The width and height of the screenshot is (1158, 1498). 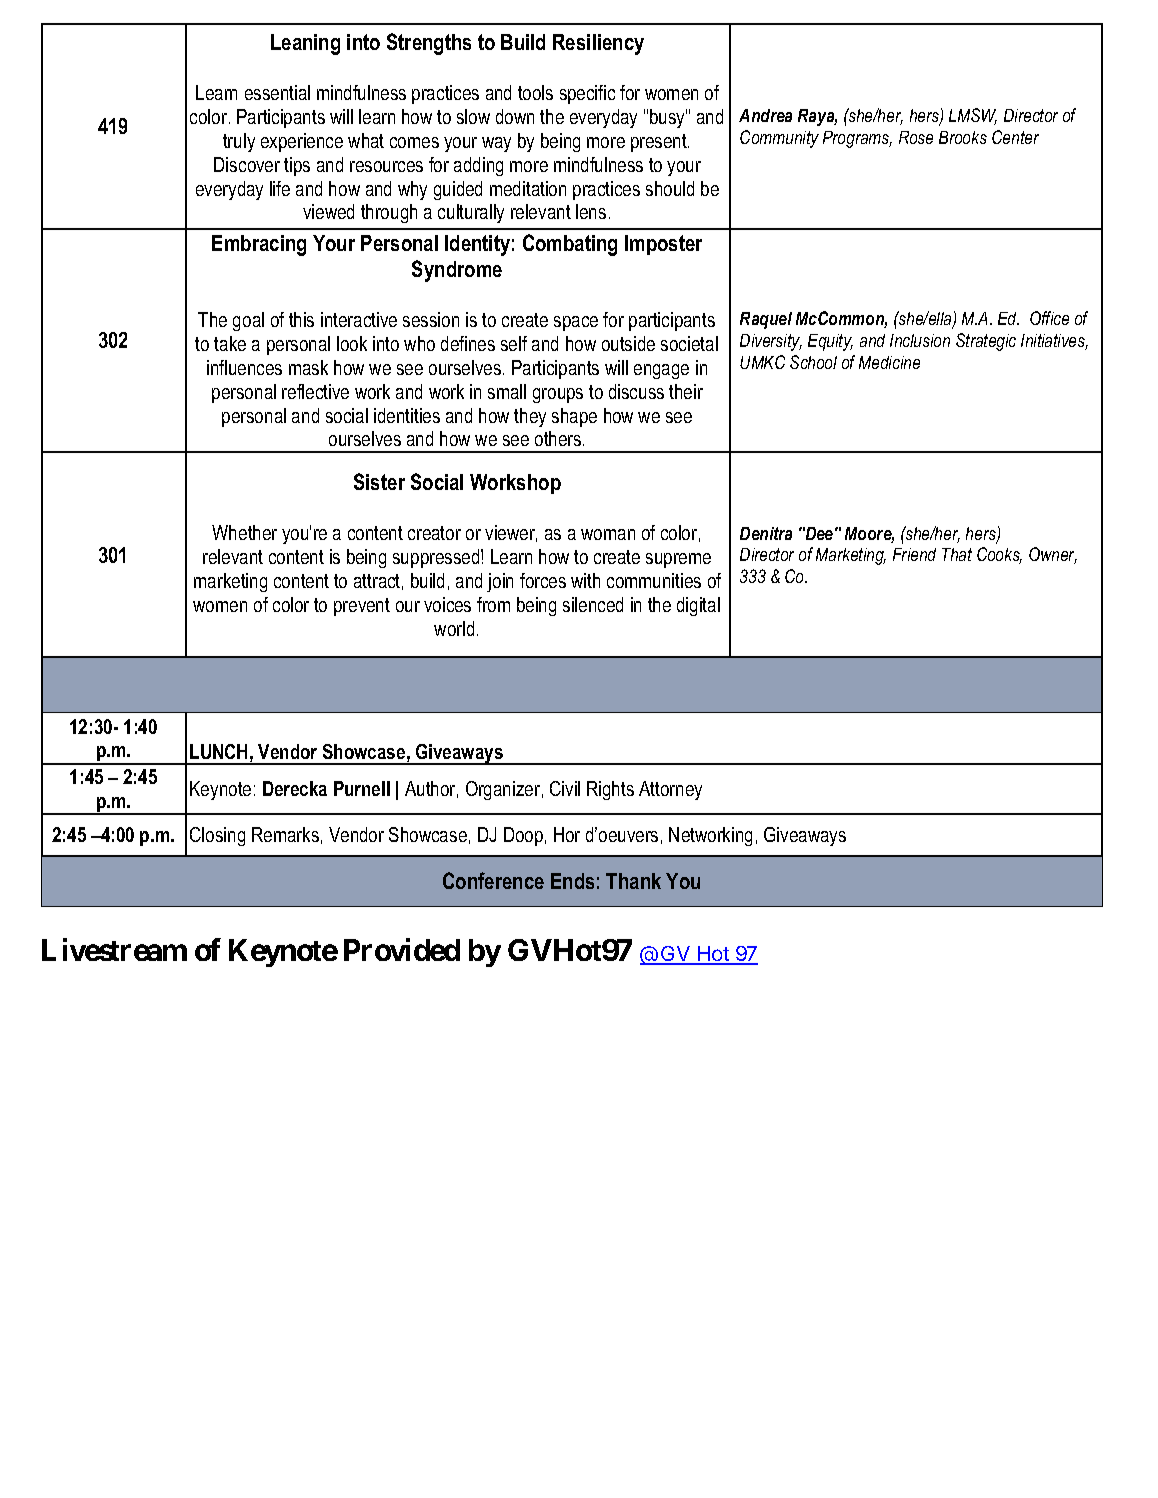 What do you see at coordinates (963, 137) in the screenshot?
I see `Brooks` at bounding box center [963, 137].
